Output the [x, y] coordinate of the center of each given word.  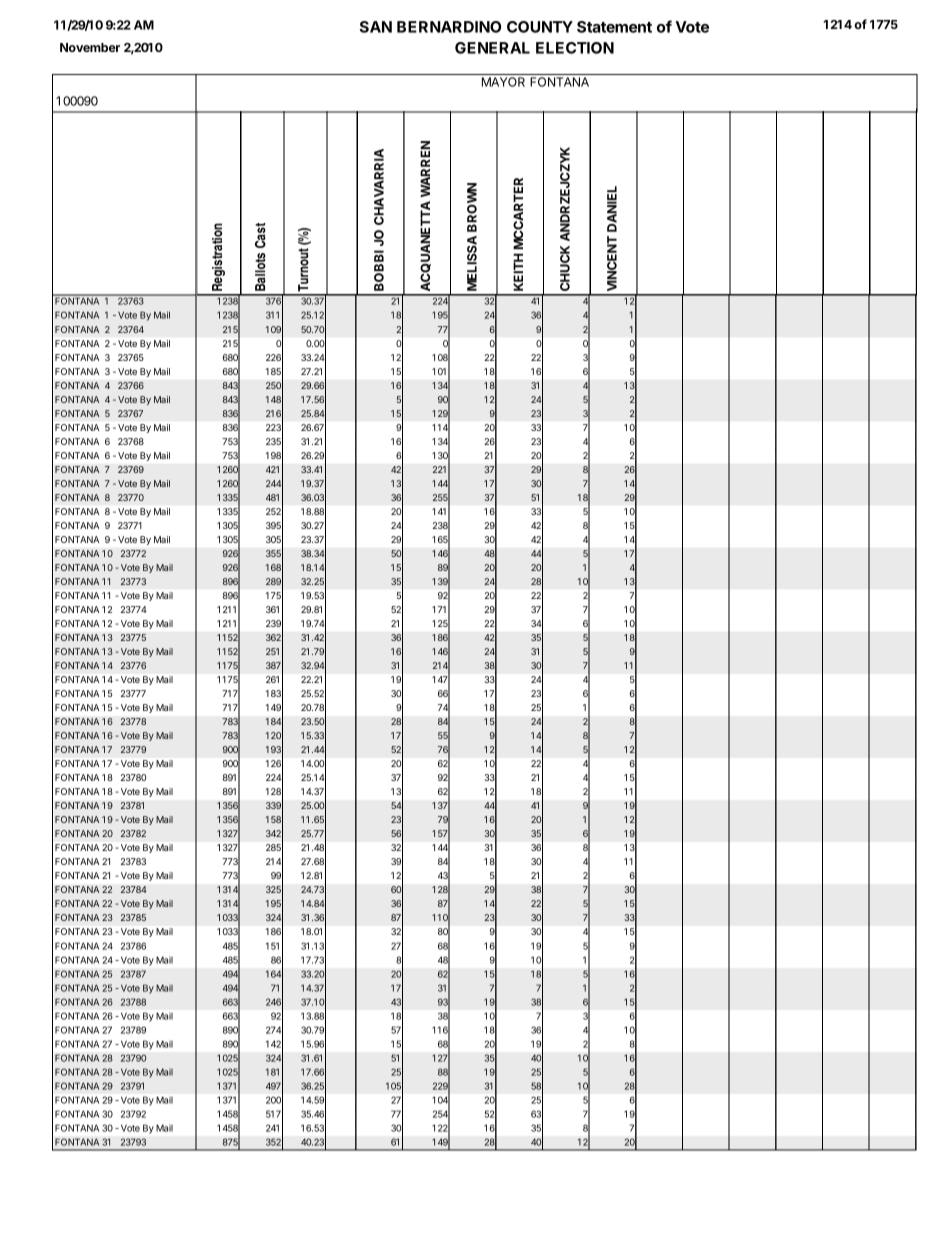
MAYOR [503, 82]
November [90, 47]
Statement [614, 27]
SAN [376, 27]
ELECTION [575, 48]
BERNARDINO [449, 27]
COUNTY [540, 27]
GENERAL [492, 48]
